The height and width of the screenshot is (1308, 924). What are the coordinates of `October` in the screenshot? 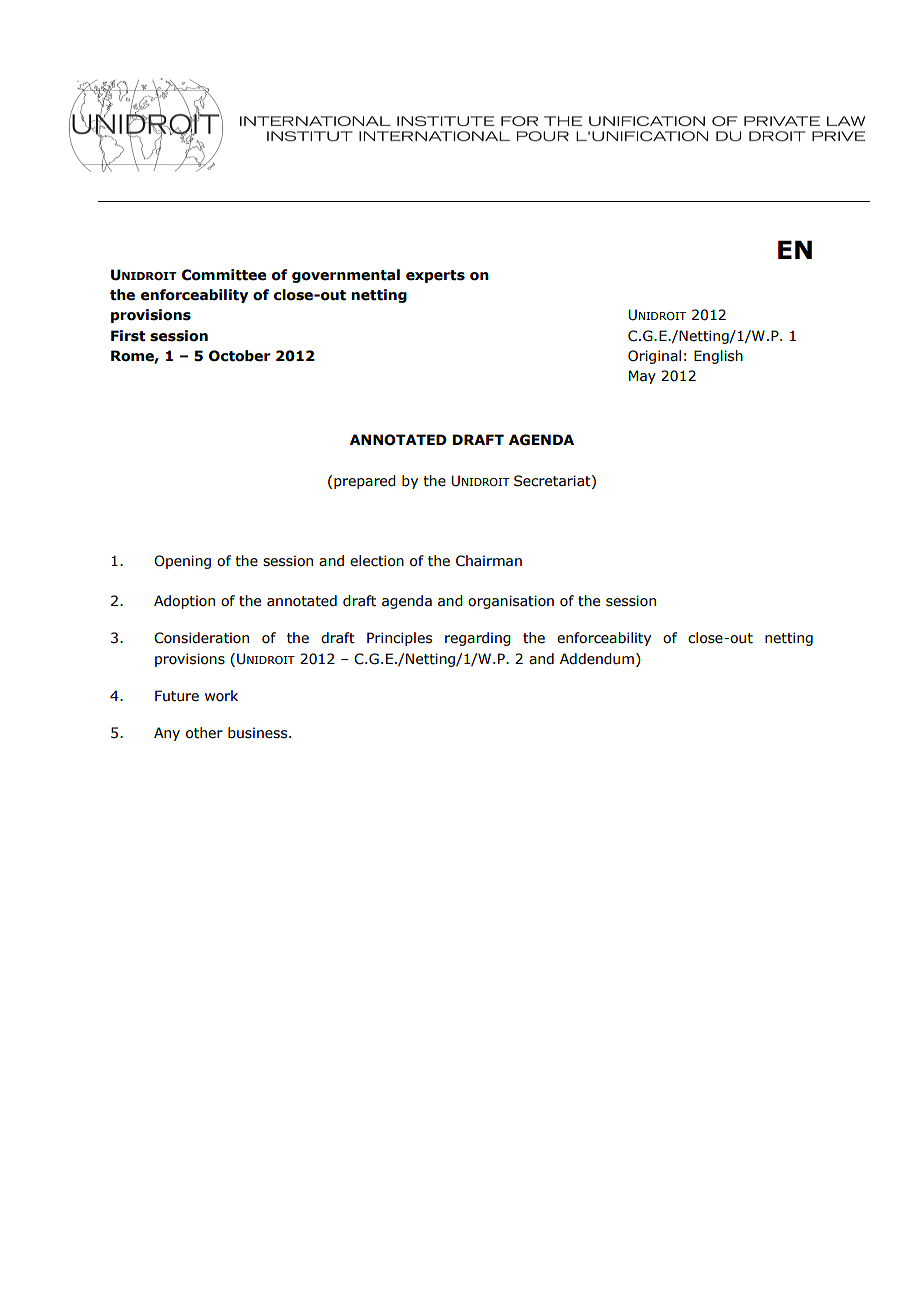 It's located at (239, 356).
